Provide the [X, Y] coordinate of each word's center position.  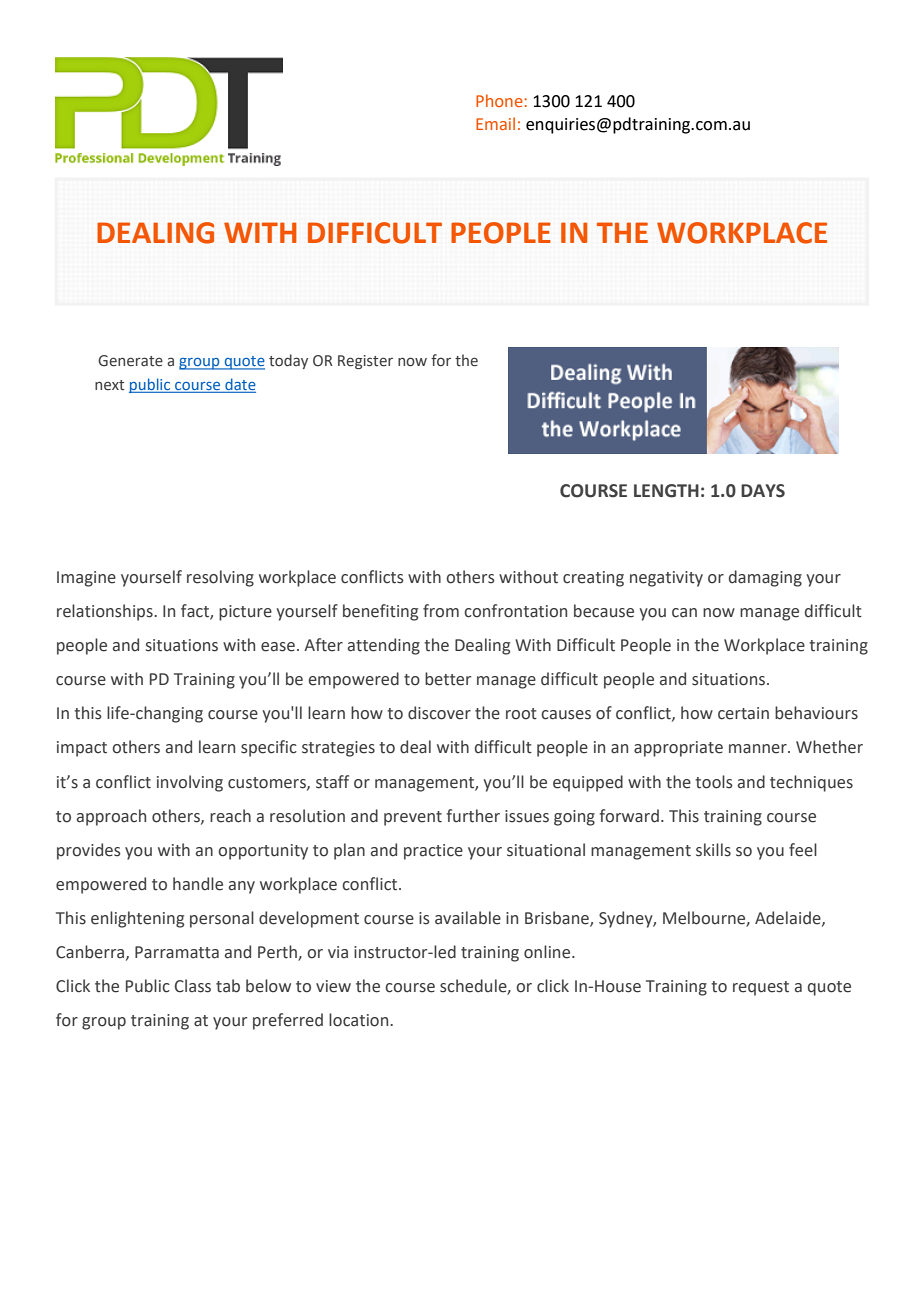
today [288, 361]
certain [743, 713]
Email [495, 123]
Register [365, 362]
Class [193, 986]
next [109, 385]
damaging [765, 578]
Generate [130, 361]
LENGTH [666, 491]
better [448, 679]
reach [230, 816]
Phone [499, 100]
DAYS [763, 491]
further [473, 816]
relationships [106, 612]
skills [713, 850]
